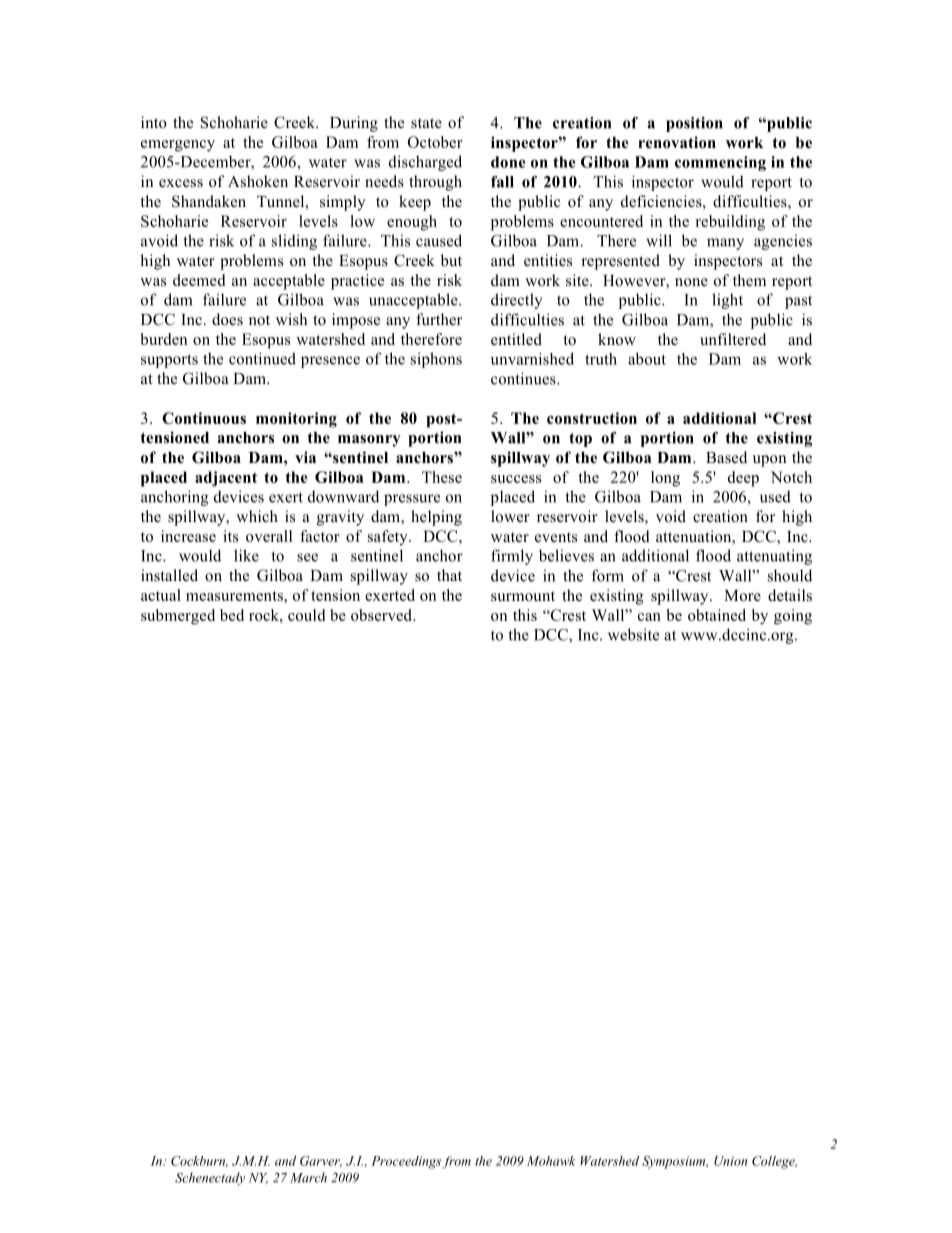 This image has height=1233, width=952. Describe the element at coordinates (442, 477) in the image. I see `These` at that location.
